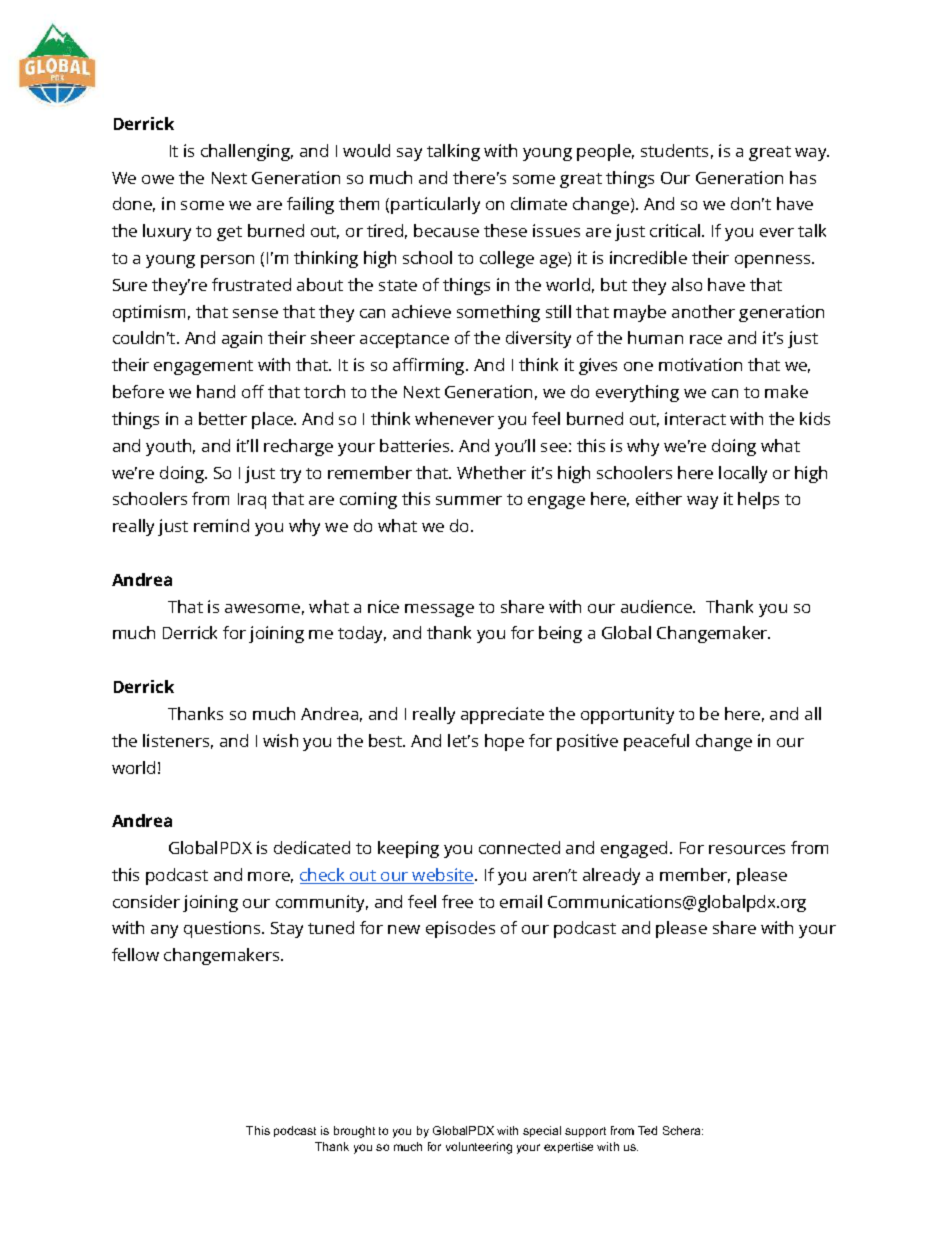  I want to click on Iraq, so click(252, 501).
